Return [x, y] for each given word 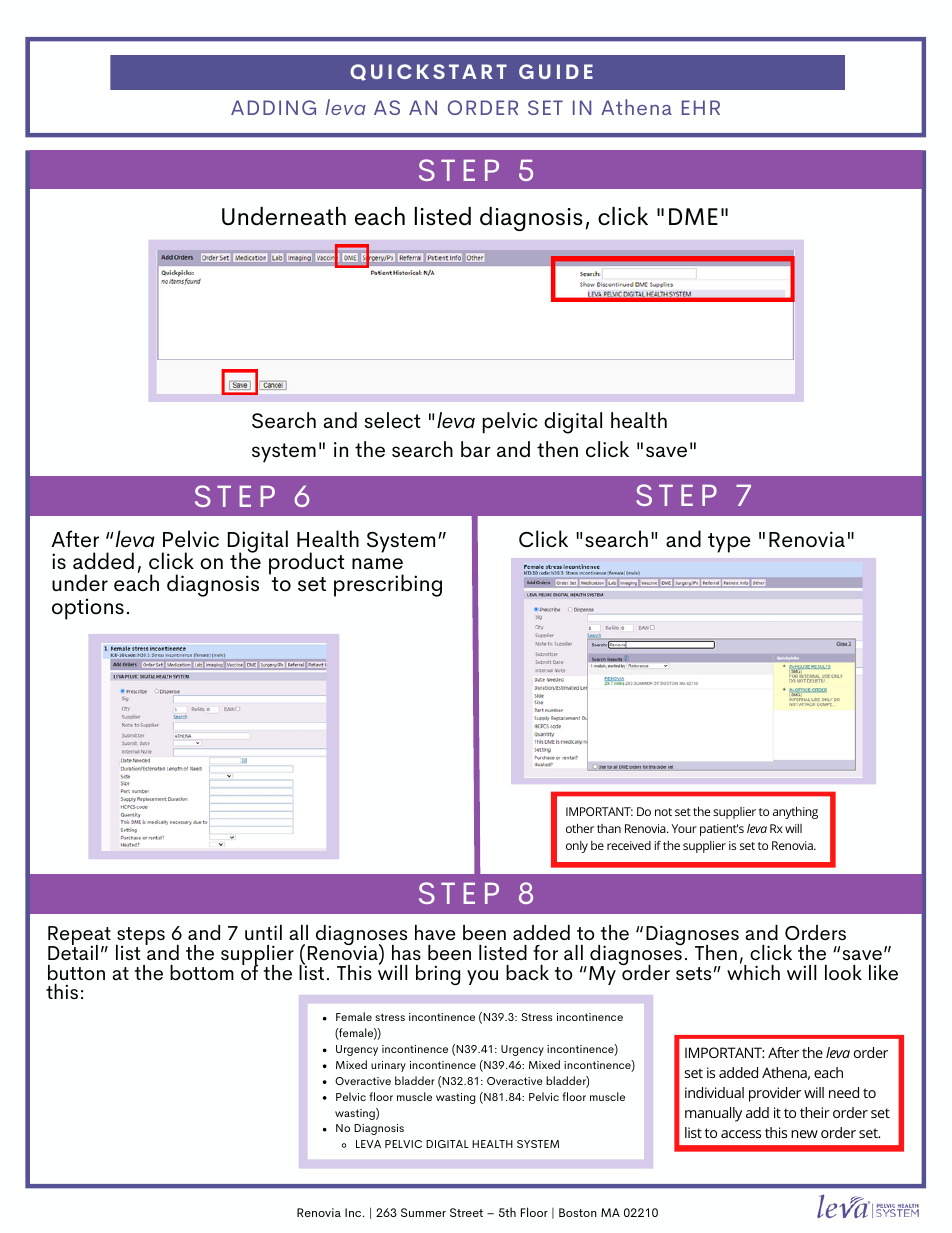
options [88, 609]
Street [466, 1212]
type [729, 543]
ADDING [273, 107]
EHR [701, 107]
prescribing [388, 585]
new [804, 1134]
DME [693, 216]
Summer [423, 1212]
